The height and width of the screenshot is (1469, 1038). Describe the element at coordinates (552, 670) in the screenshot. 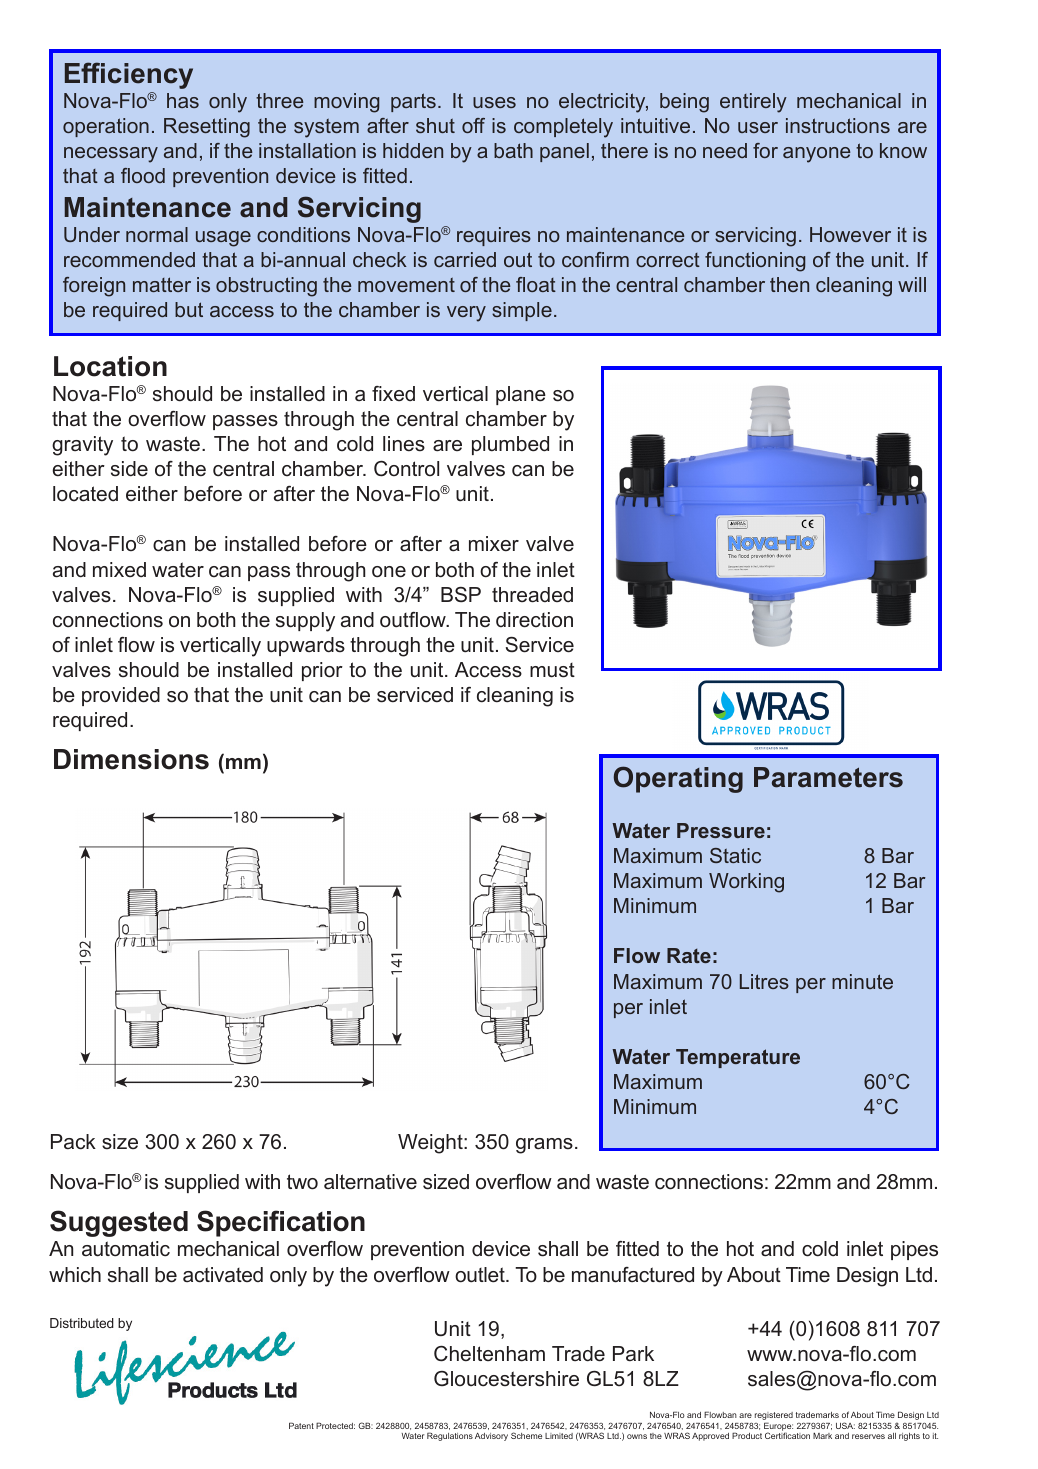

I see `must` at that location.
